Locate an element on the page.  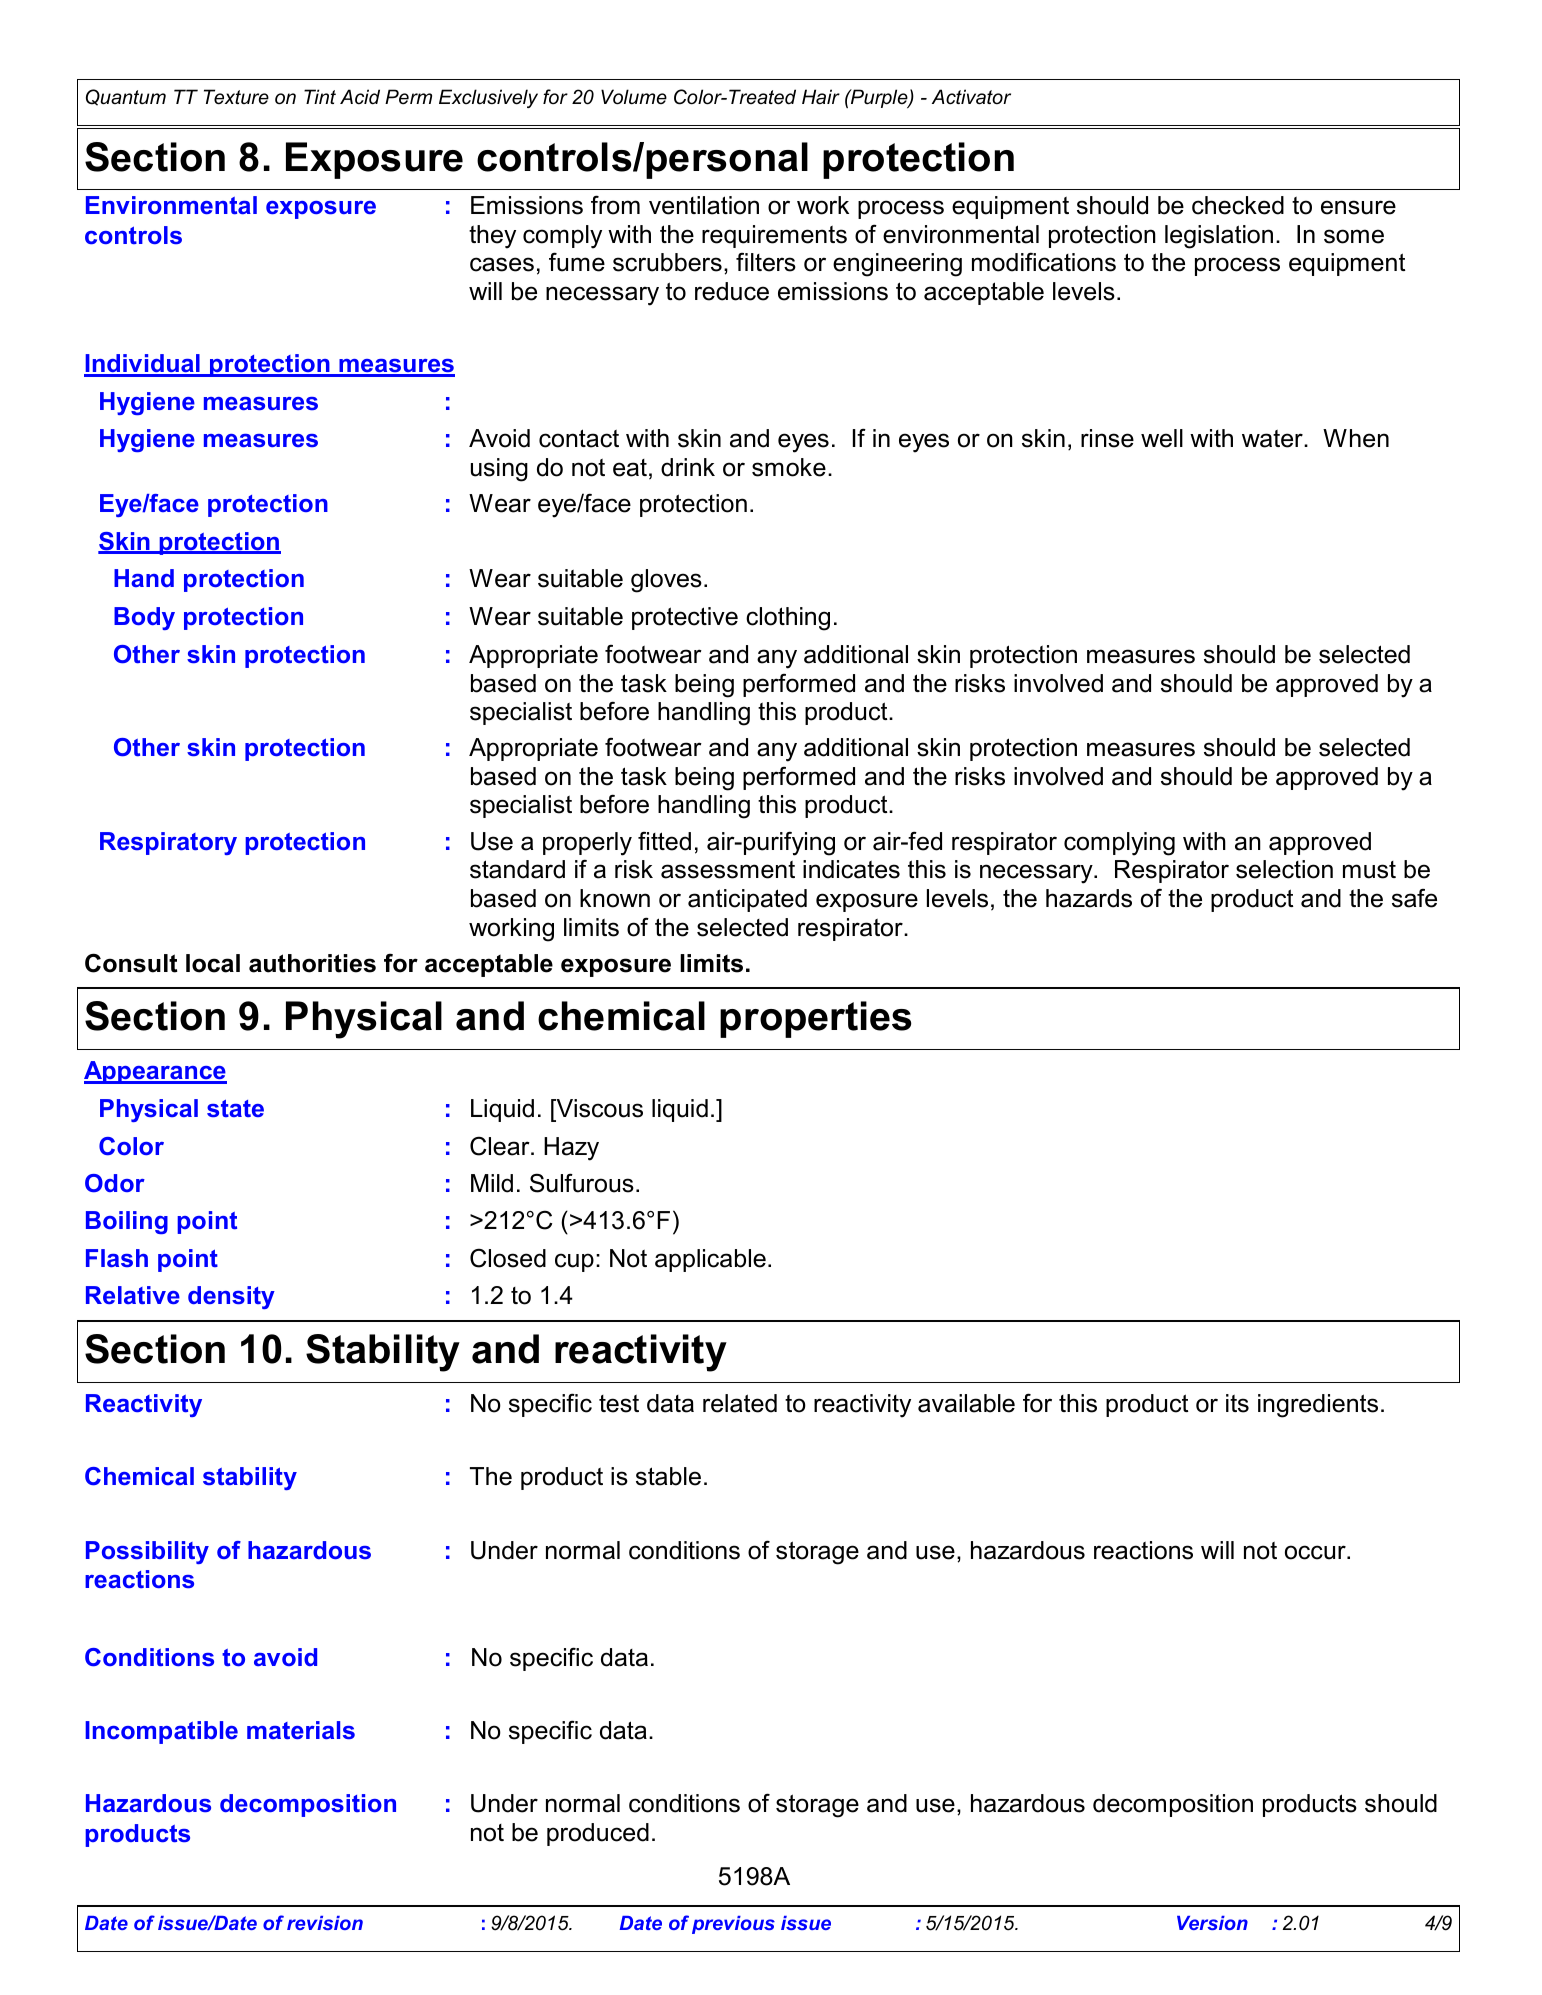
Texture is located at coordinates (236, 97).
